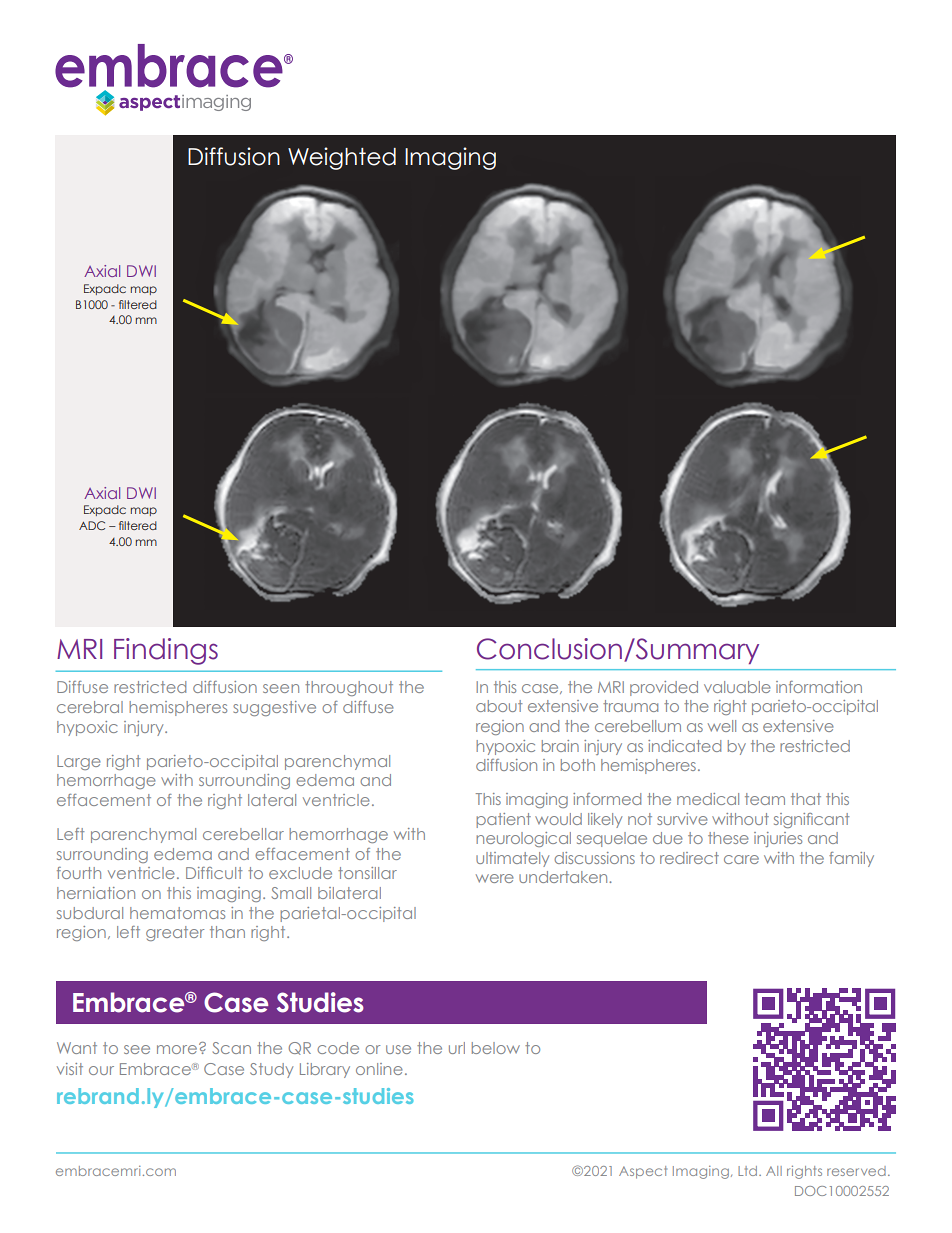 The width and height of the screenshot is (952, 1233). I want to click on more, so click(177, 1049).
